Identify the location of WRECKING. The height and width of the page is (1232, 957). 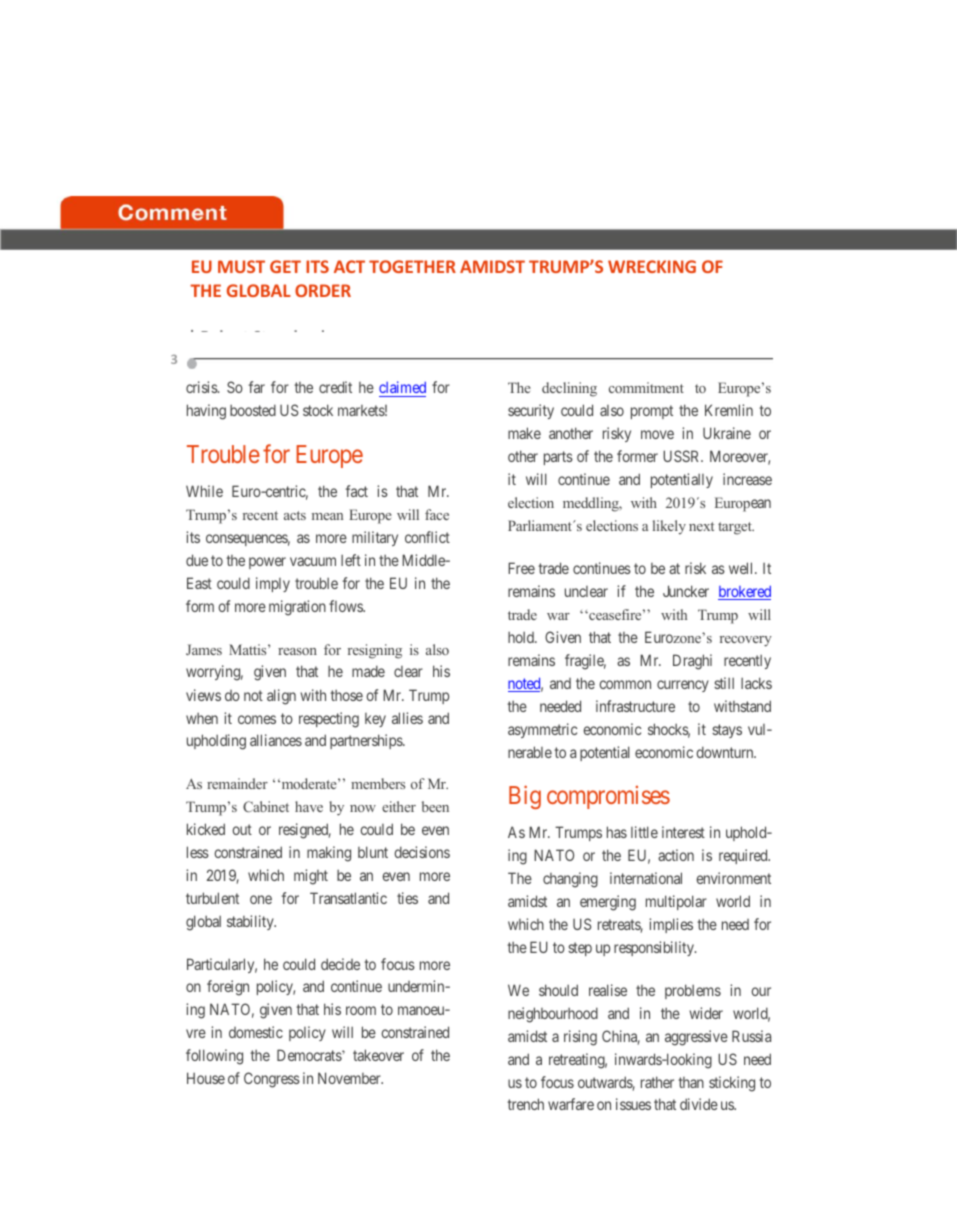
(652, 266).
